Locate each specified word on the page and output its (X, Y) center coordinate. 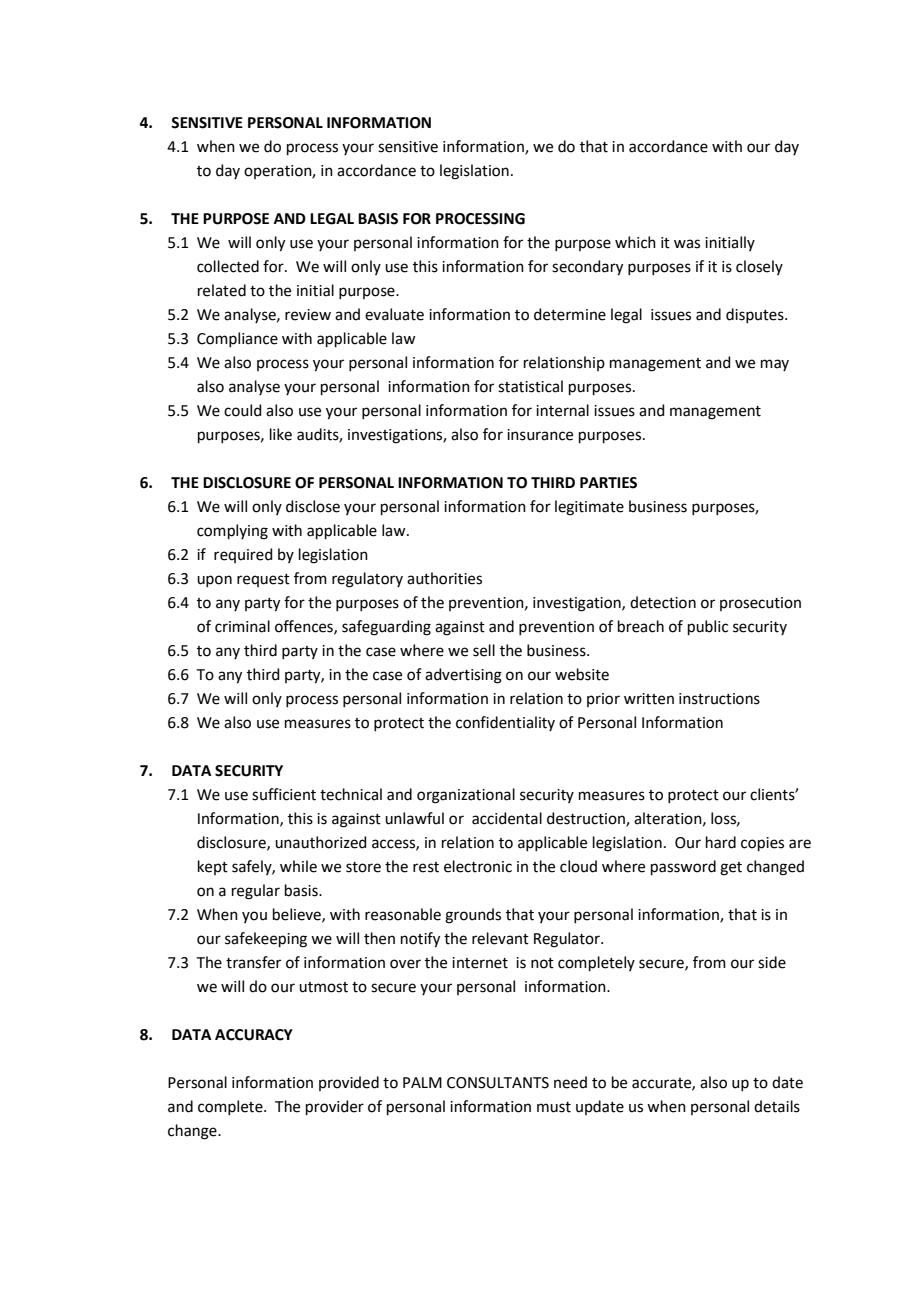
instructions (719, 699)
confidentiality (505, 723)
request (263, 580)
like (281, 434)
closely (759, 267)
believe (298, 915)
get (731, 869)
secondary (587, 268)
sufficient (284, 794)
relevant (500, 938)
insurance (540, 435)
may (775, 365)
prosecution (760, 604)
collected (228, 266)
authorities (444, 578)
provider (335, 1107)
